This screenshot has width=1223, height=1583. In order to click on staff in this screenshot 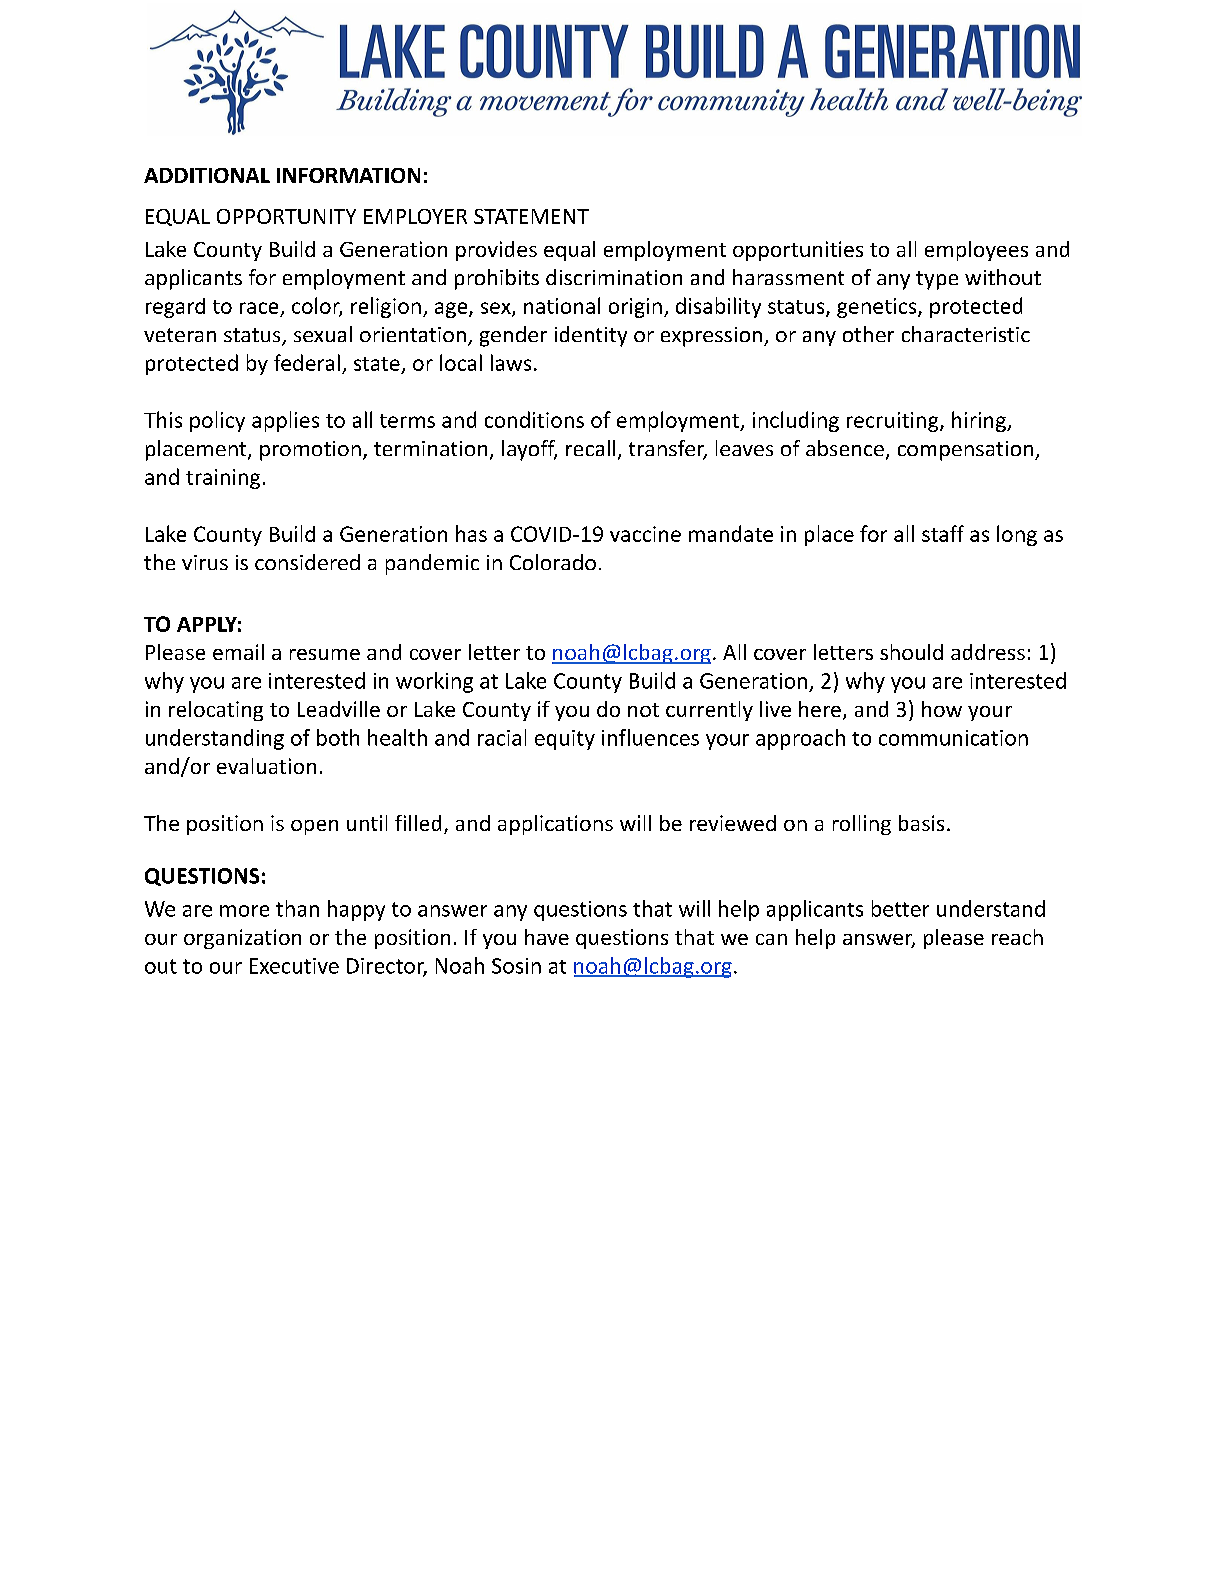, I will do `click(943, 533)`.
